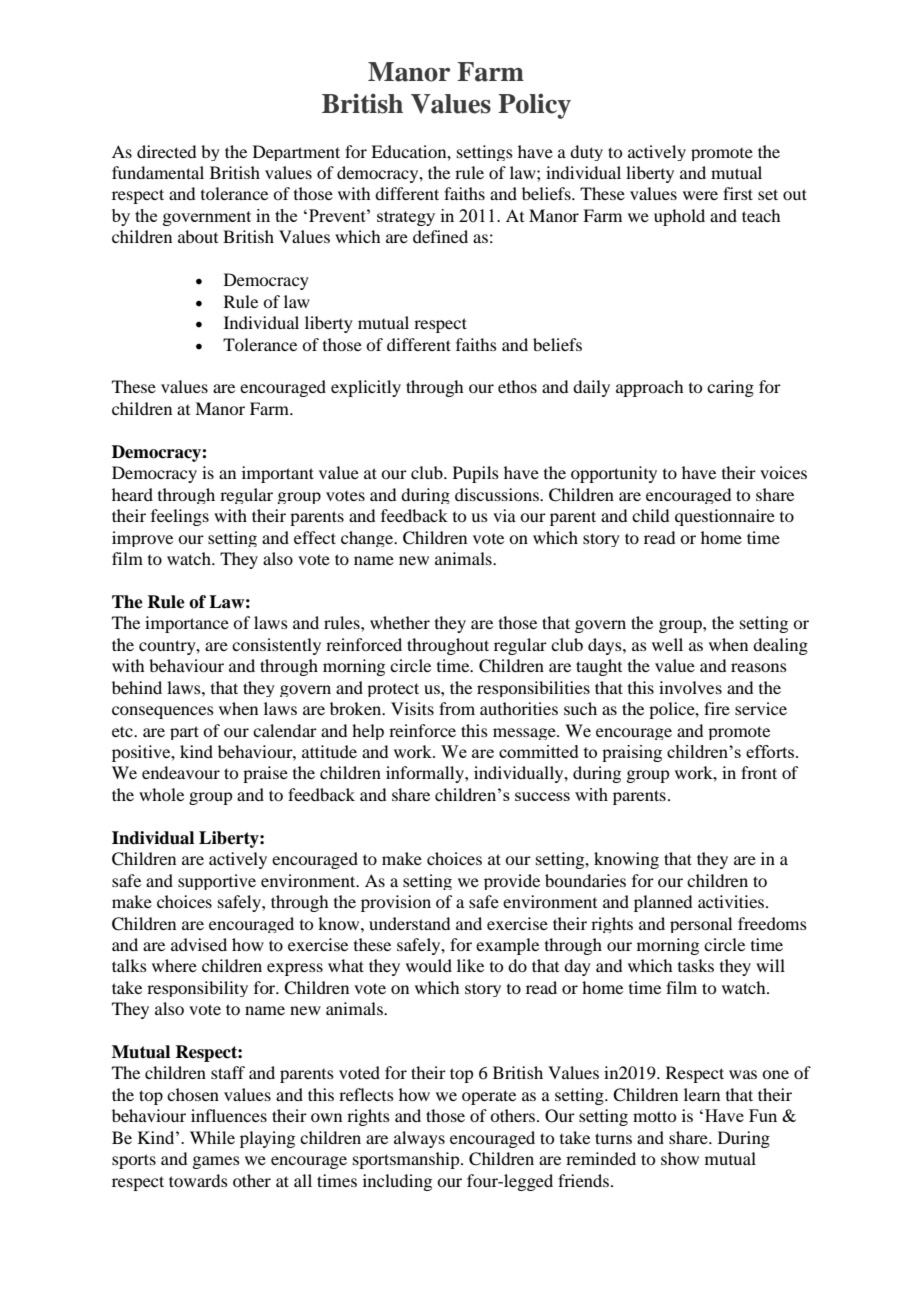 The image size is (924, 1308). I want to click on front, so click(759, 772).
